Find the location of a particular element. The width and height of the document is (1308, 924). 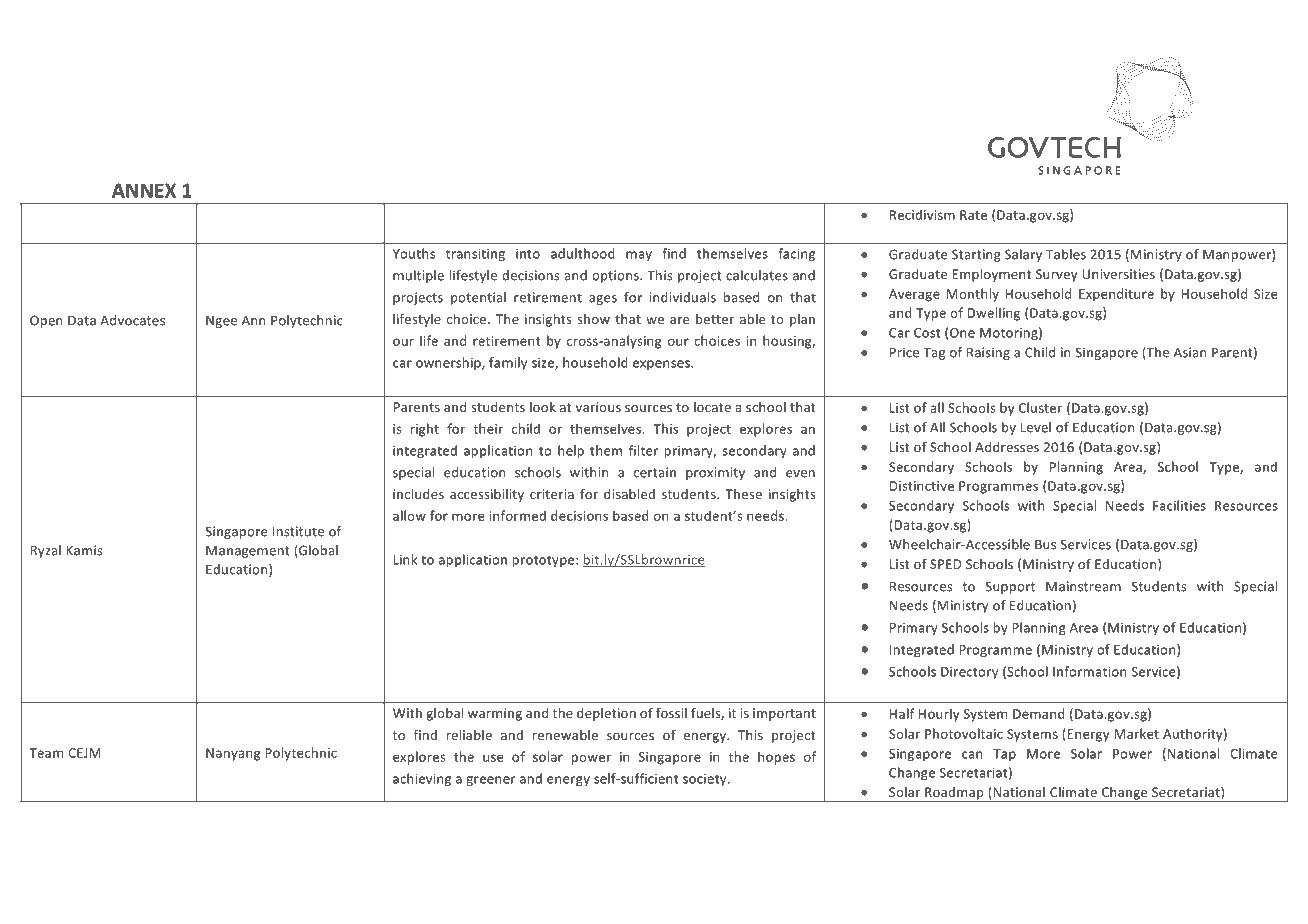

criteria is located at coordinates (552, 494).
